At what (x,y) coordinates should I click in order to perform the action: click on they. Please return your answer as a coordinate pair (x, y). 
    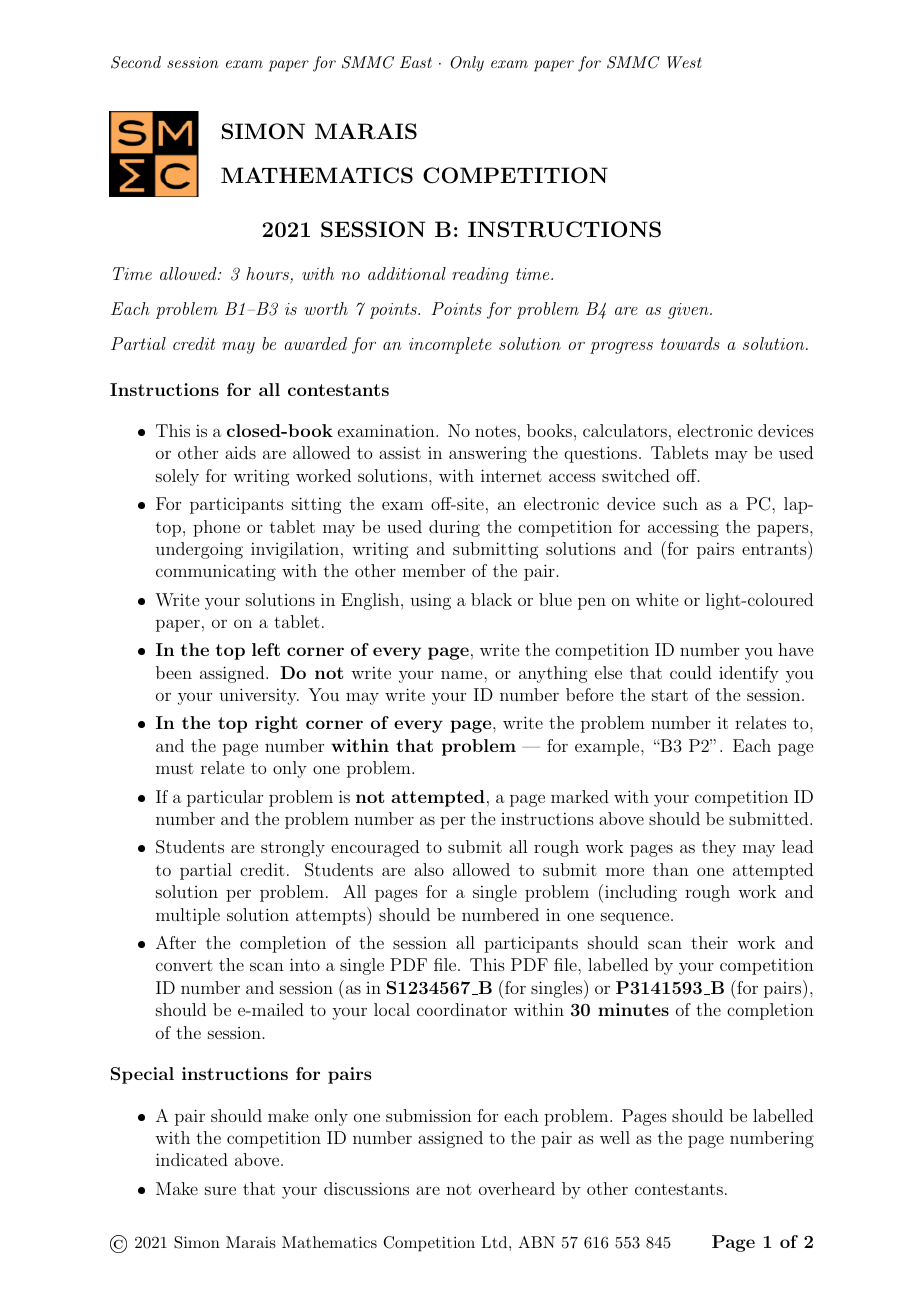
    Looking at the image, I should click on (719, 848).
